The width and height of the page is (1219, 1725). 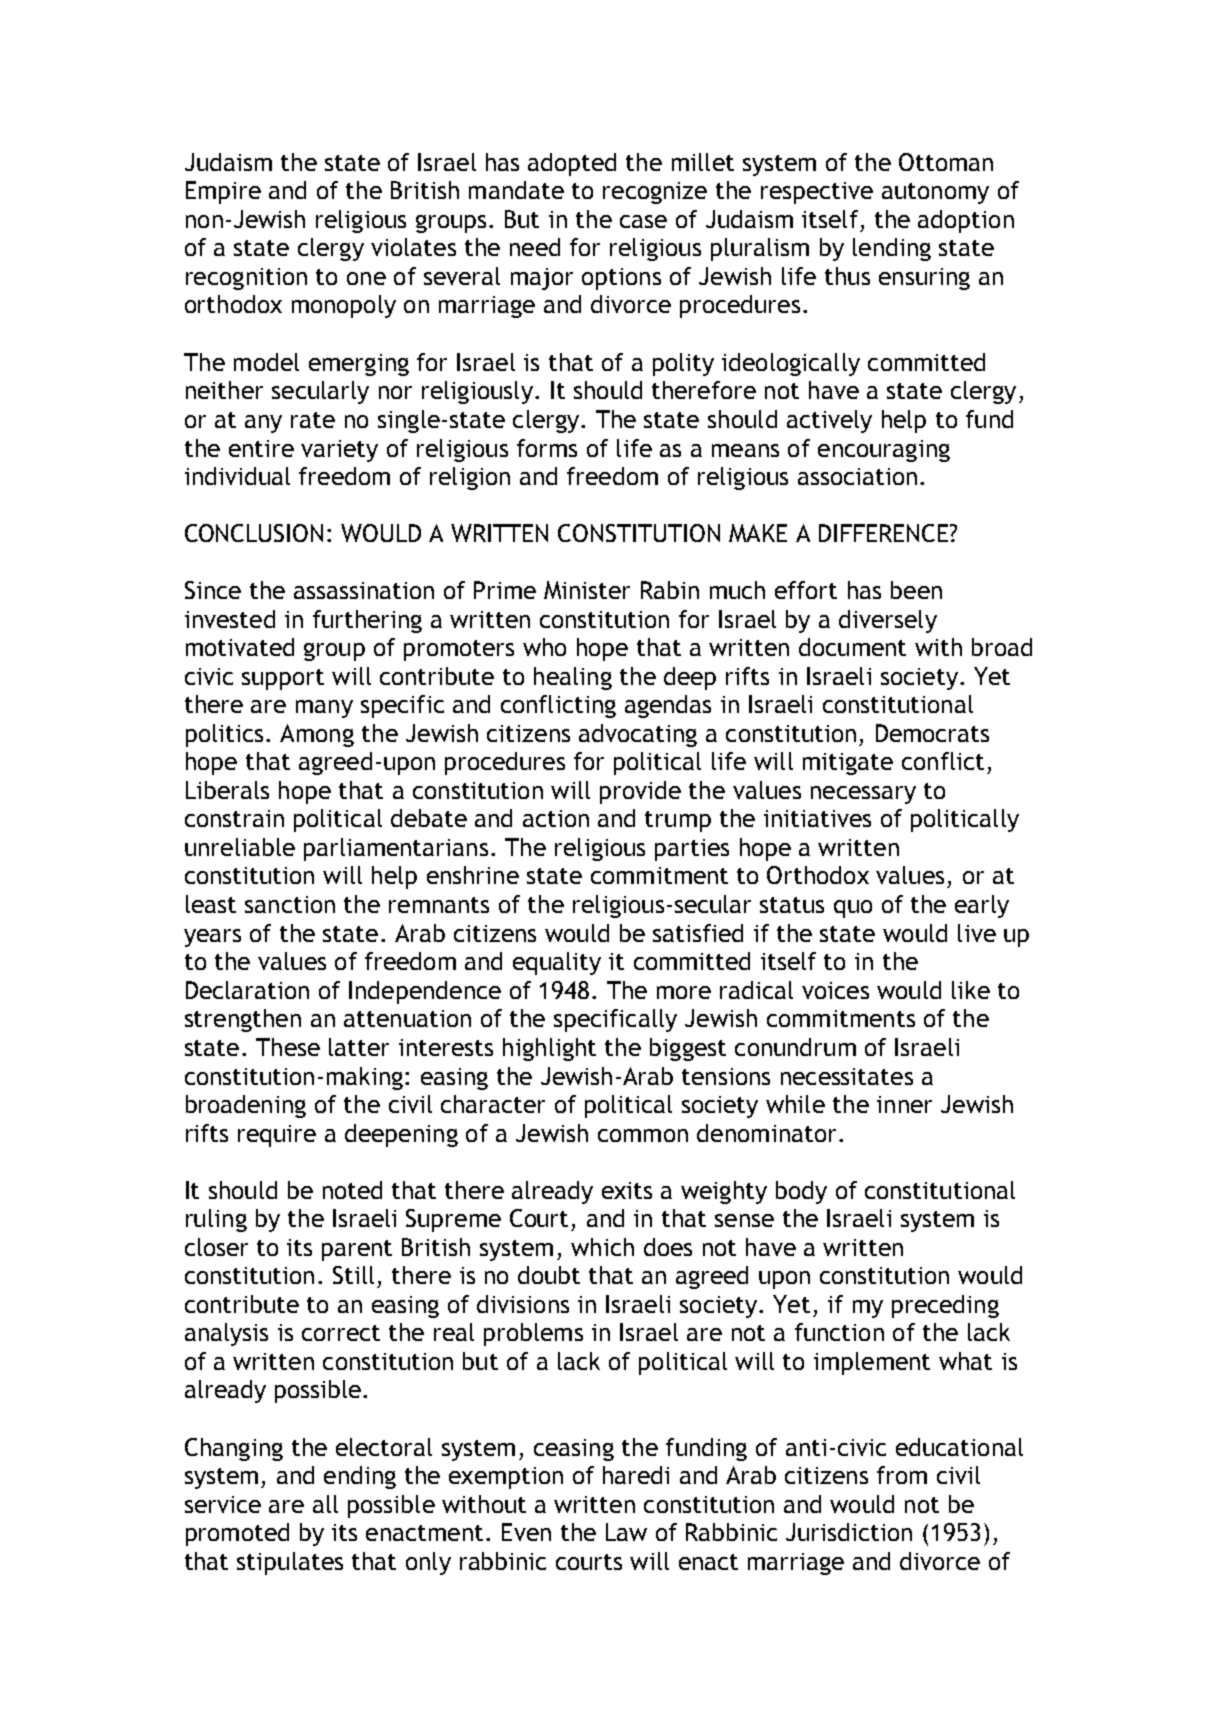 I want to click on action, so click(x=556, y=818).
